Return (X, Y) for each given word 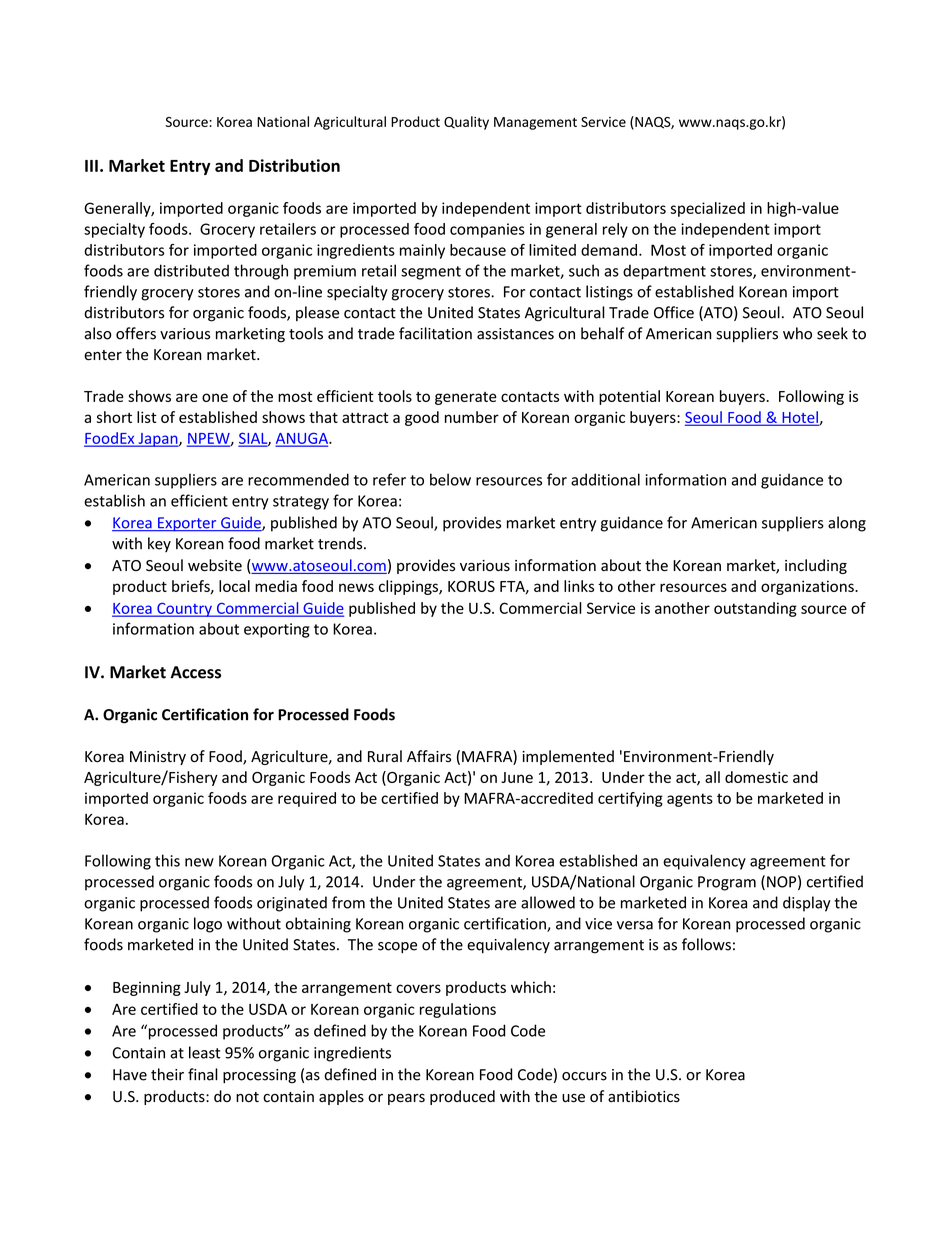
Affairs (429, 756)
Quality (466, 123)
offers (136, 333)
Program (727, 883)
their (167, 1074)
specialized (707, 209)
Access (195, 672)
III (91, 166)
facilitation (435, 333)
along (847, 524)
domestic (756, 777)
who (797, 333)
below (450, 479)
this (167, 860)
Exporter (187, 524)
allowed (548, 902)
